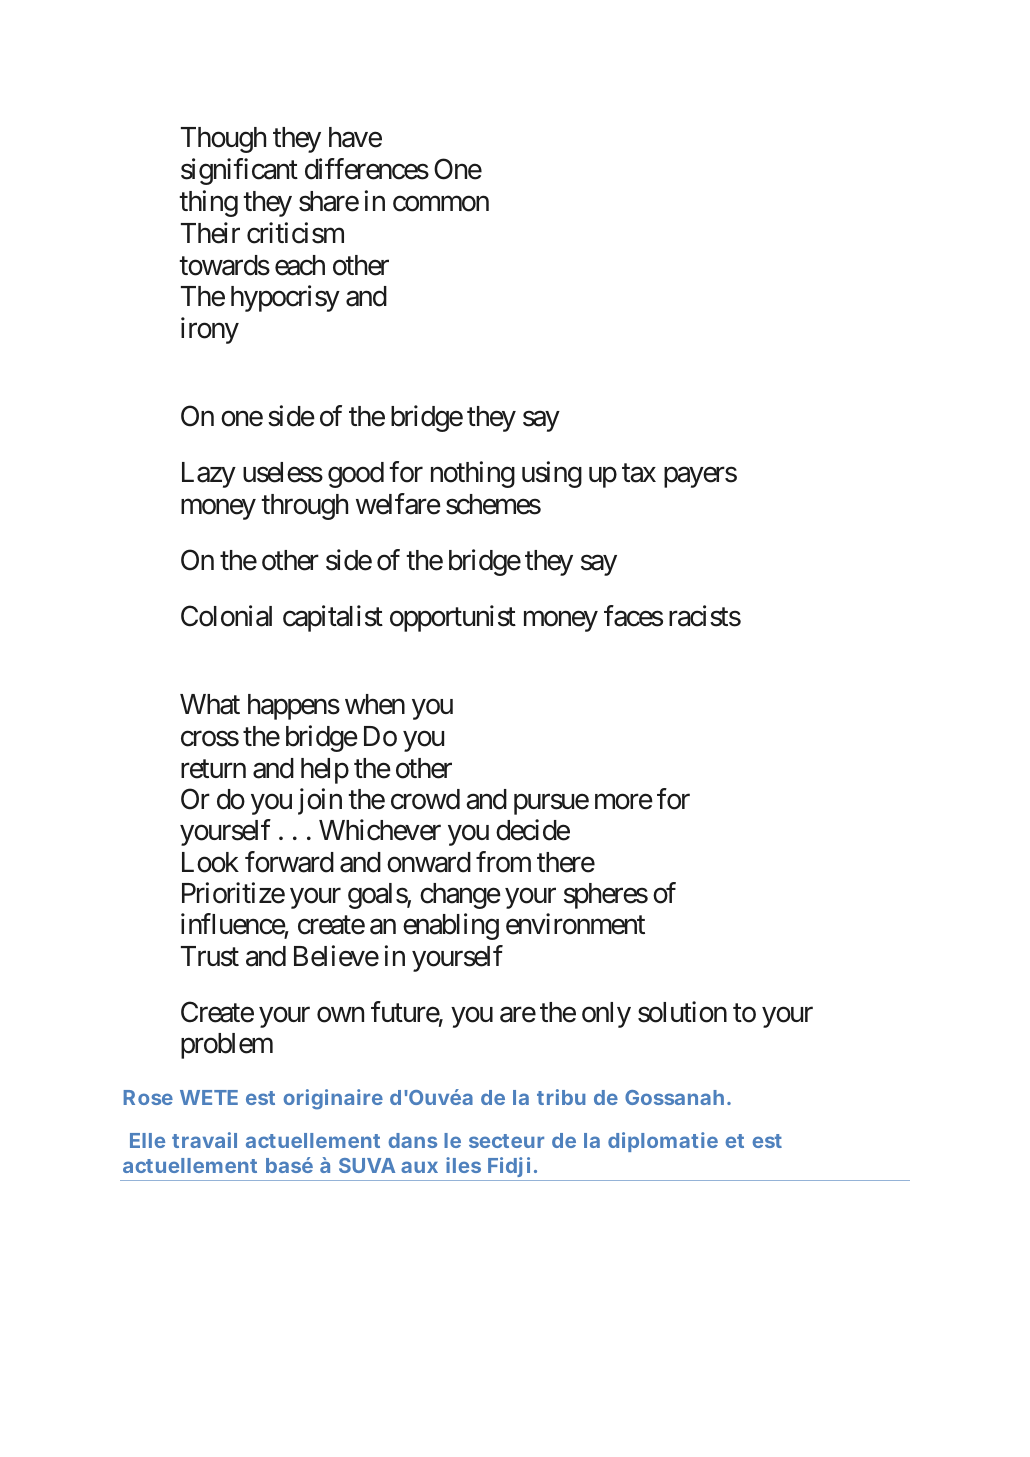 Image resolution: width=1030 pixels, height=1457 pixels. What do you see at coordinates (204, 1140) in the screenshot?
I see `travail` at bounding box center [204, 1140].
